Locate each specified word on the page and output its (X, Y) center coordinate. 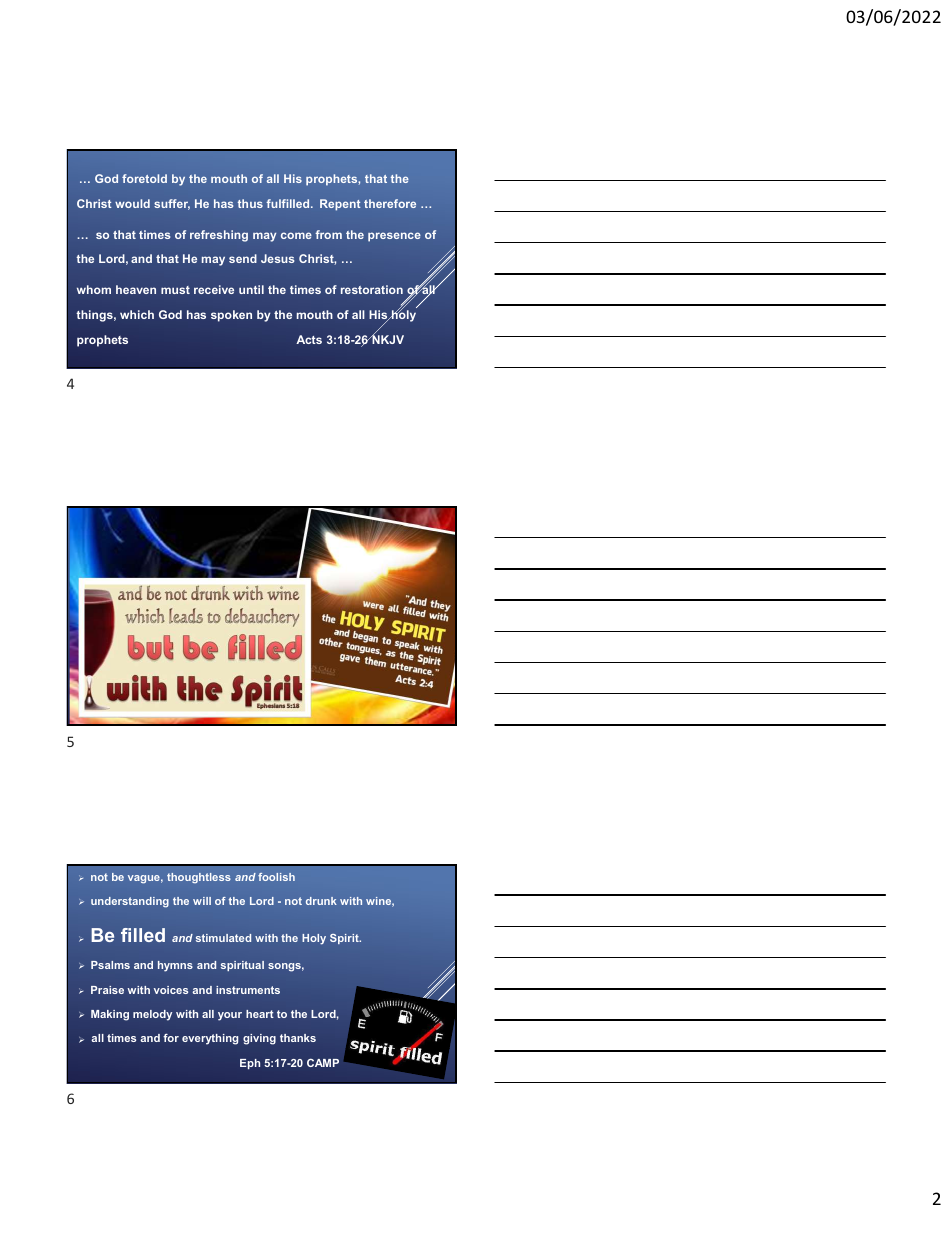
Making (110, 1015)
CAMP (323, 1062)
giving (259, 1039)
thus (250, 203)
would (132, 203)
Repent (340, 205)
